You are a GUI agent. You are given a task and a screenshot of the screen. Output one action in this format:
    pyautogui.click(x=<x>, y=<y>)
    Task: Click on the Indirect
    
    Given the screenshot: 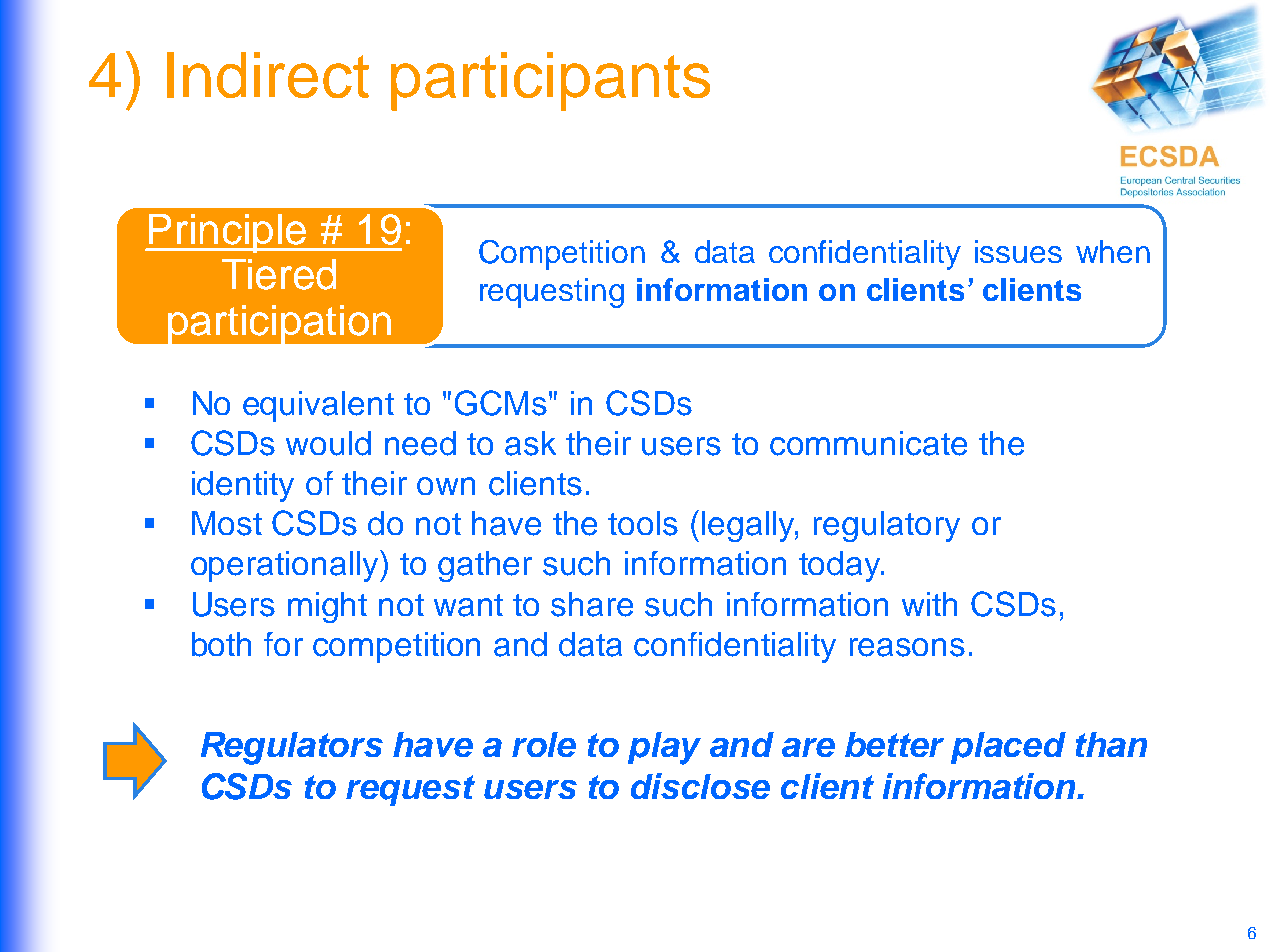 What is the action you would take?
    pyautogui.click(x=268, y=75)
